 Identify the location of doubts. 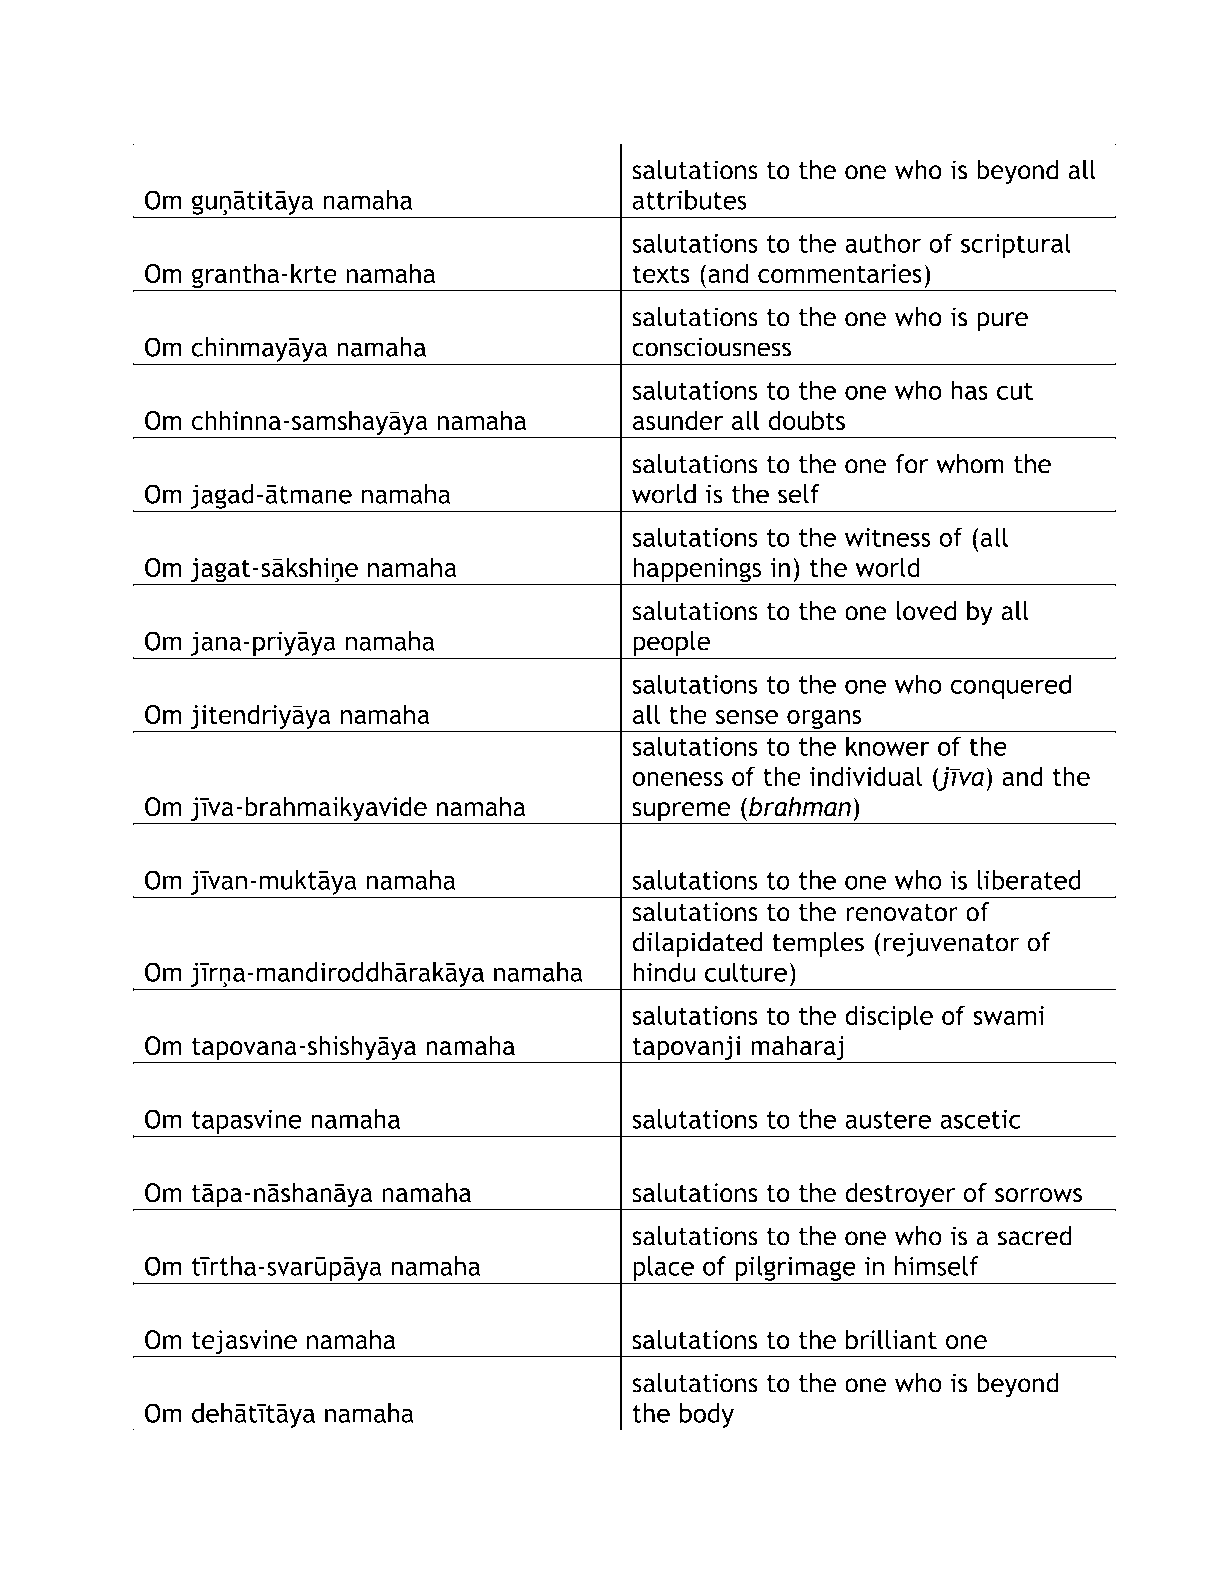
(806, 420).
